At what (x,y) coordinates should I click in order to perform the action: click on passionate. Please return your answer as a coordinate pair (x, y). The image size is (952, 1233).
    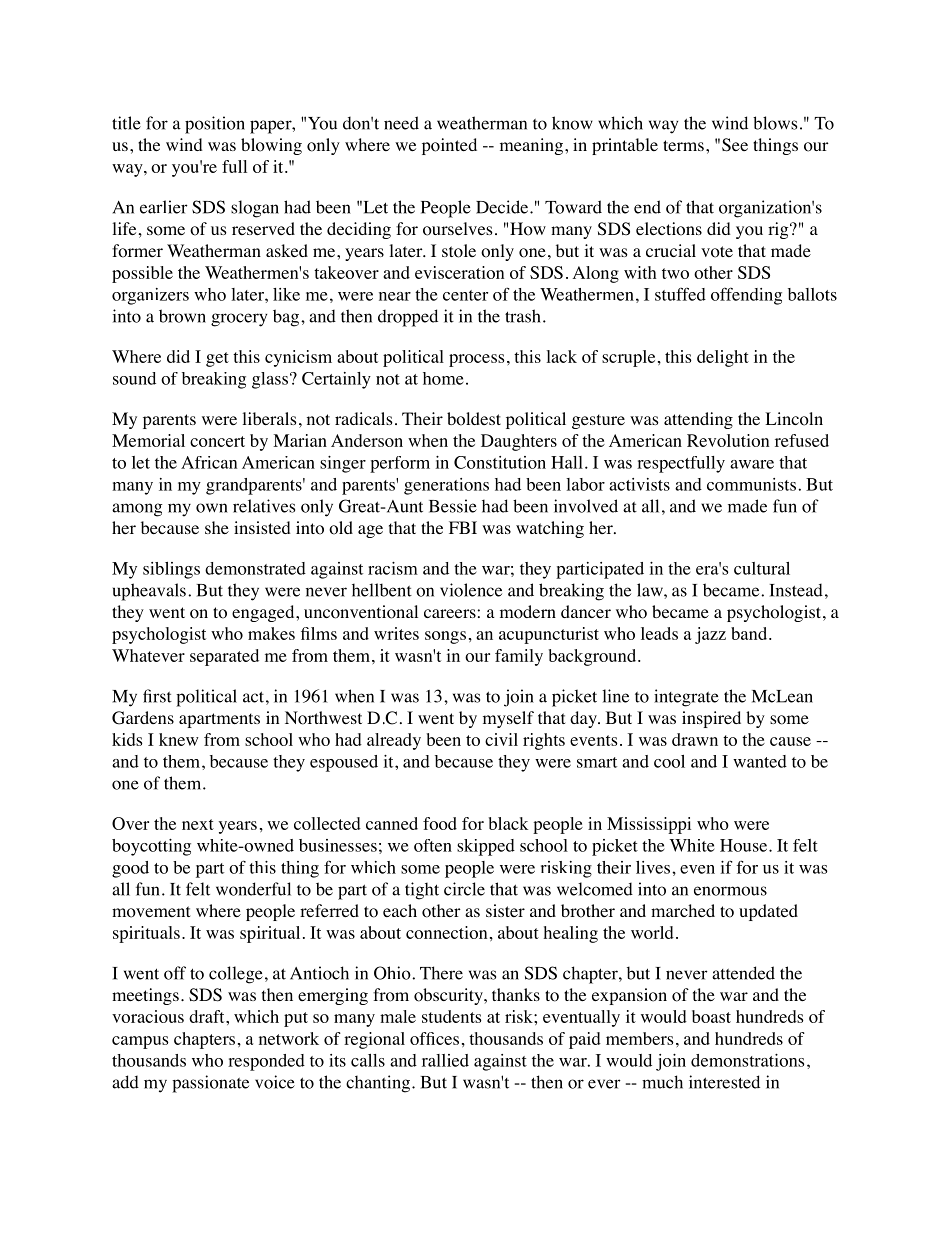
    Looking at the image, I should click on (210, 1084).
